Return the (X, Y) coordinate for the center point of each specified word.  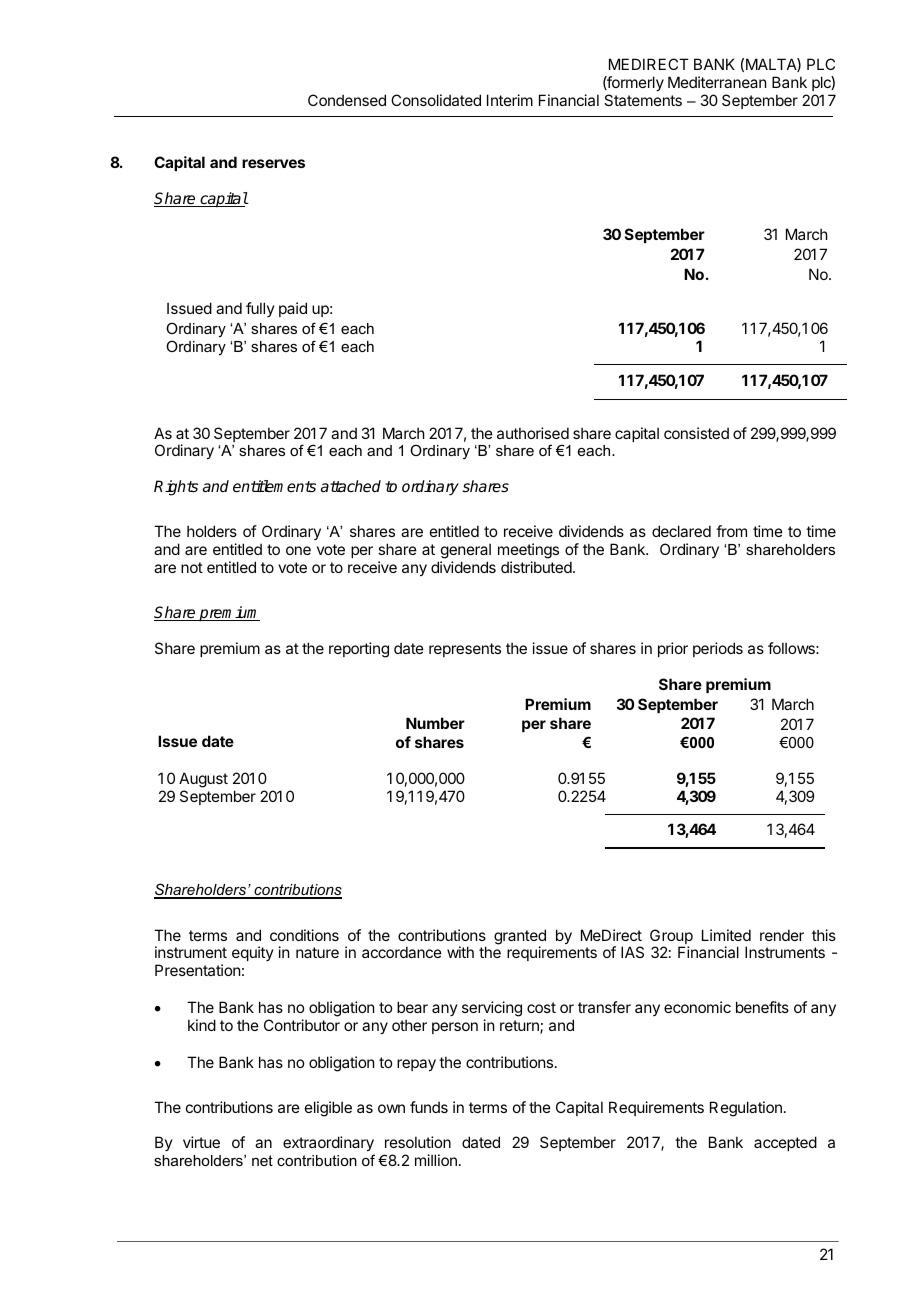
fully (260, 309)
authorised (533, 433)
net (262, 1160)
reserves (273, 163)
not (192, 567)
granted (520, 938)
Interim (510, 100)
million (436, 1160)
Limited (726, 935)
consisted (696, 433)
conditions (304, 935)
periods (718, 649)
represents (465, 650)
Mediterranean (717, 82)
